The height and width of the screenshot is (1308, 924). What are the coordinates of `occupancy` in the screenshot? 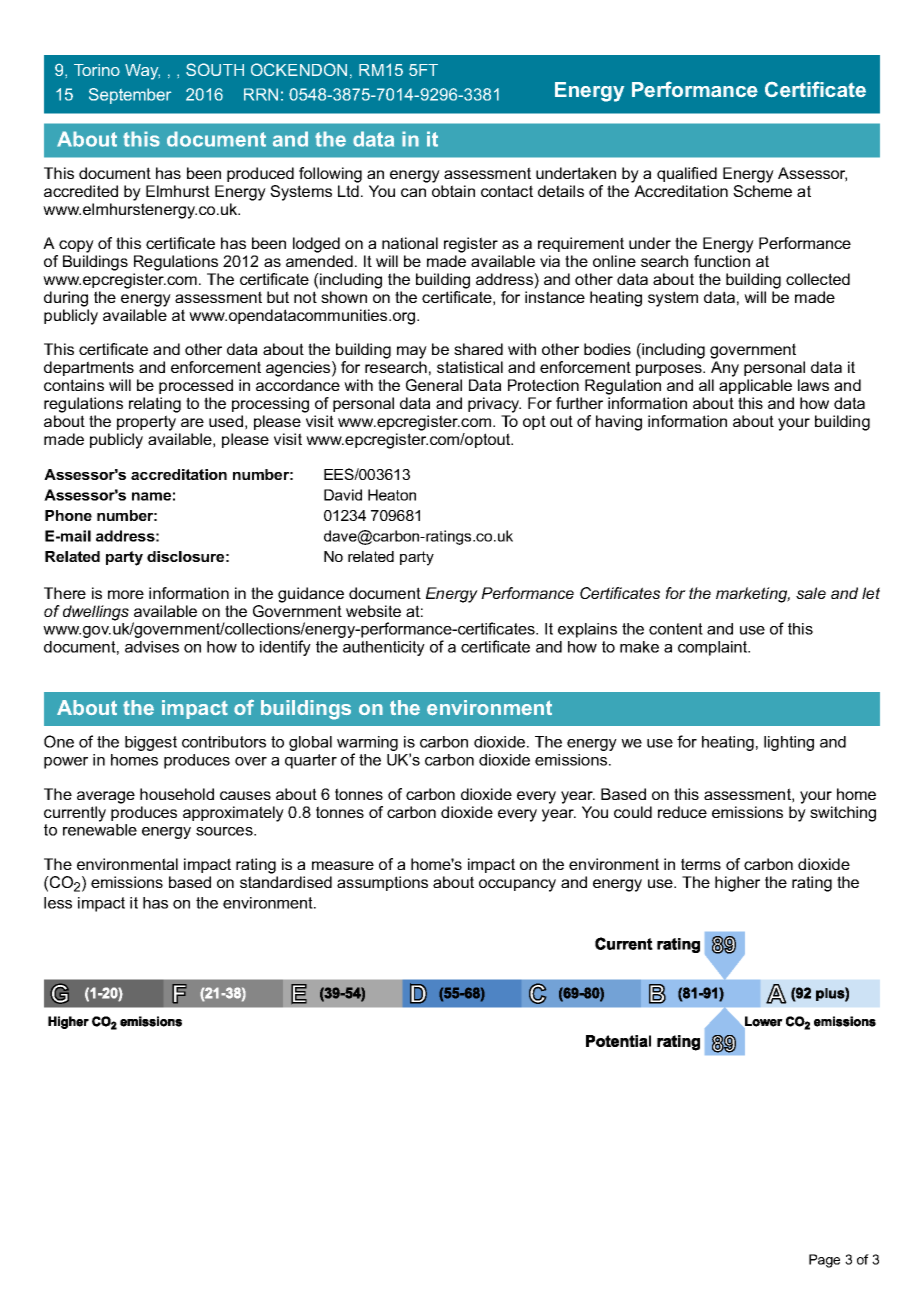 It's located at (517, 885).
